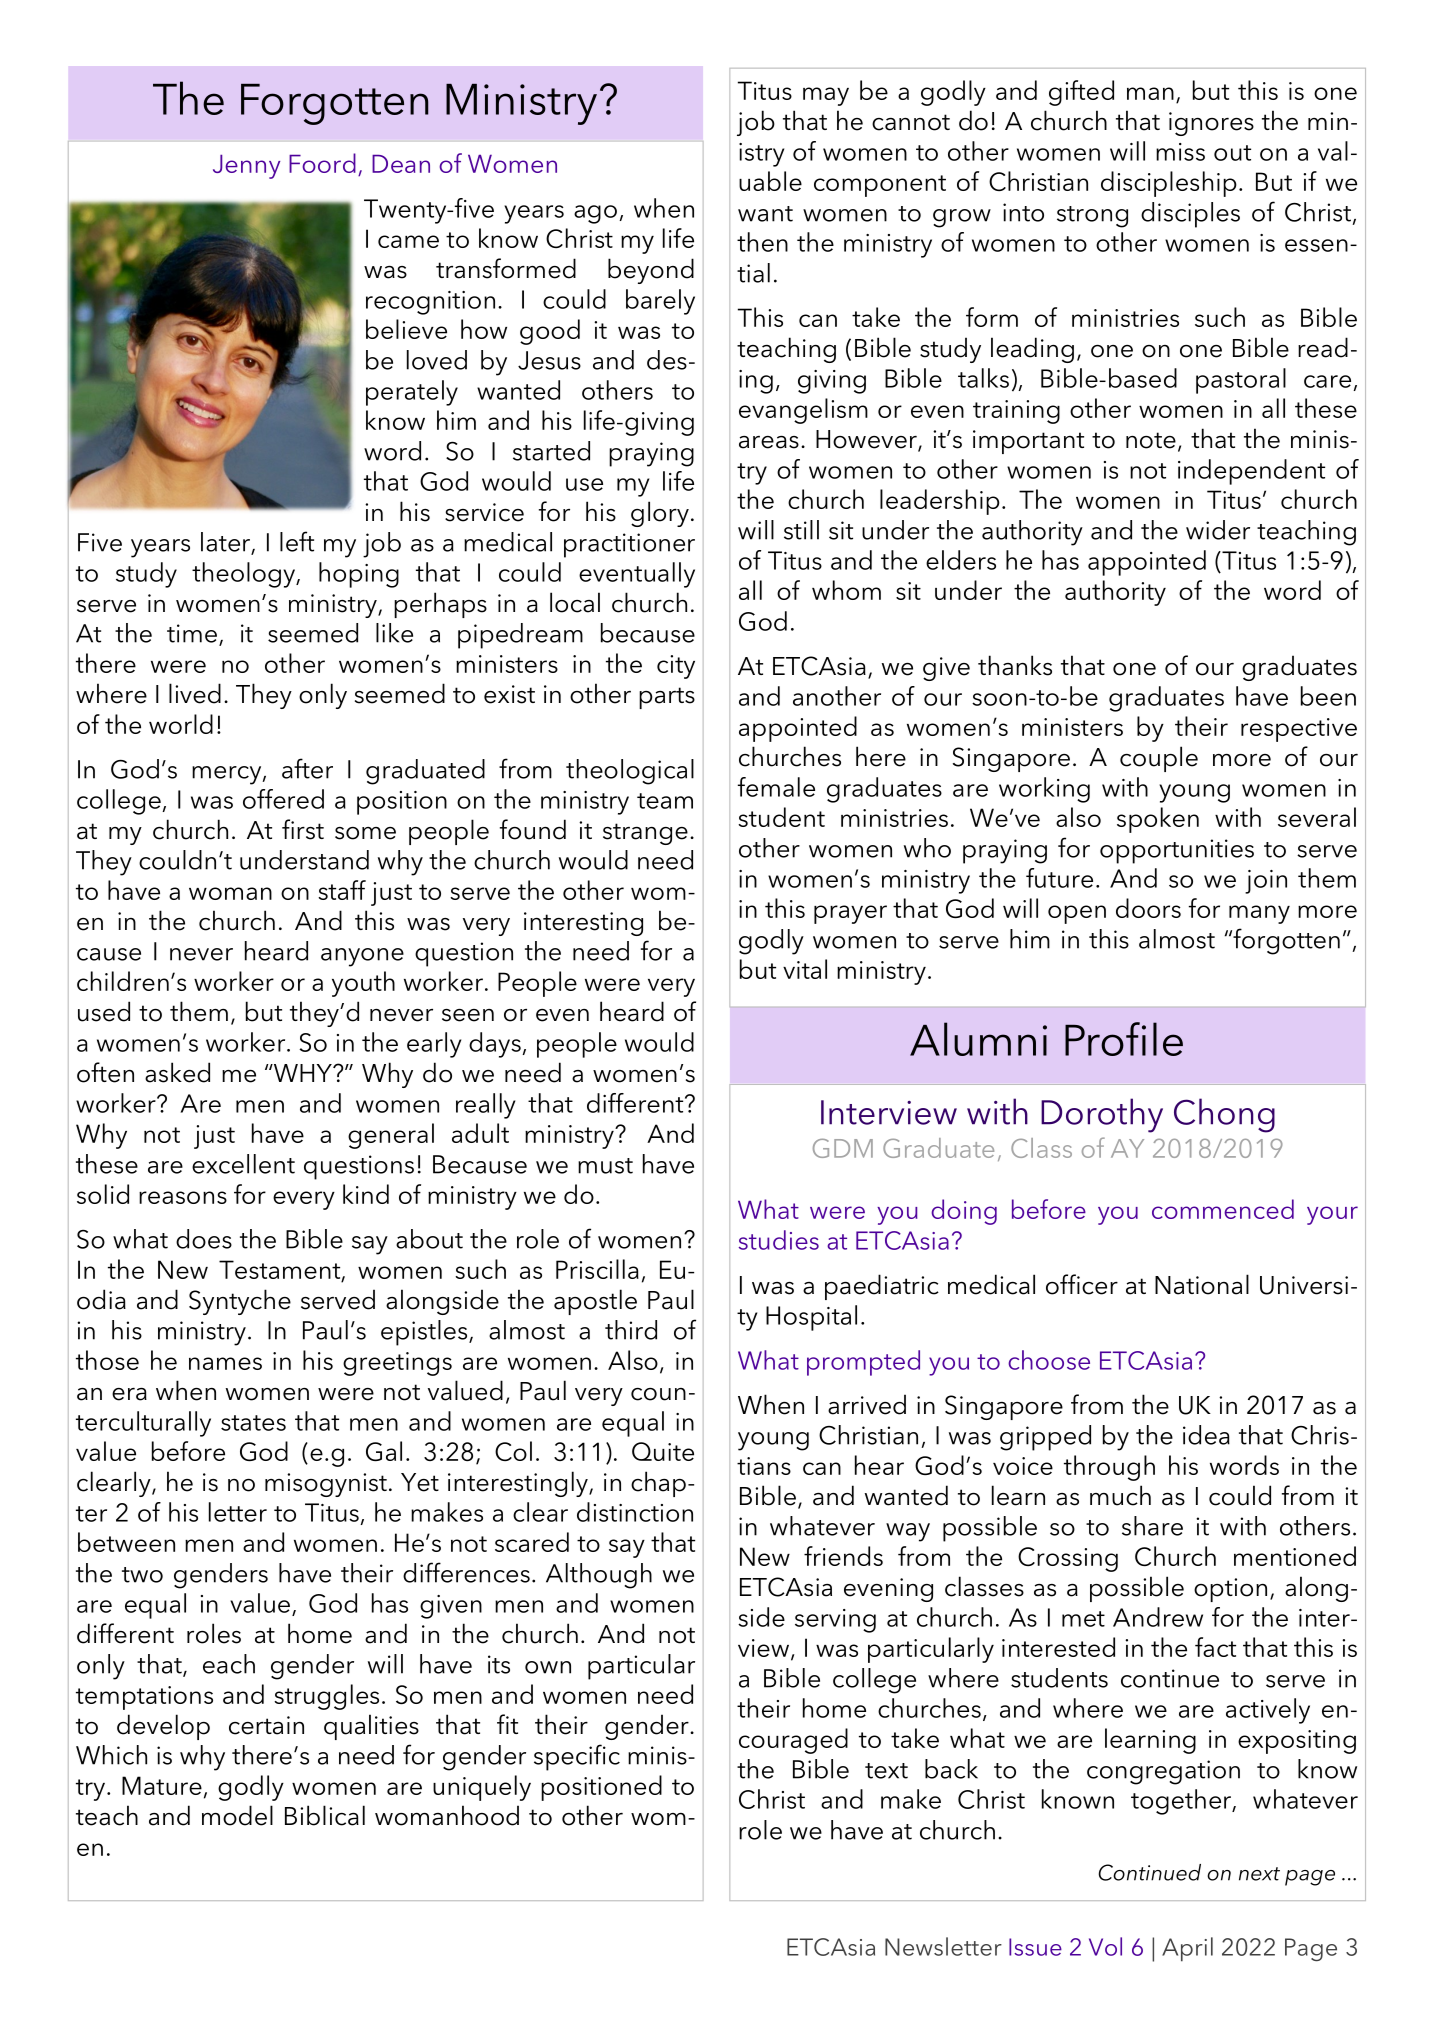 Image resolution: width=1434 pixels, height=2028 pixels. Describe the element at coordinates (826, 96) in the screenshot. I see `may` at that location.
